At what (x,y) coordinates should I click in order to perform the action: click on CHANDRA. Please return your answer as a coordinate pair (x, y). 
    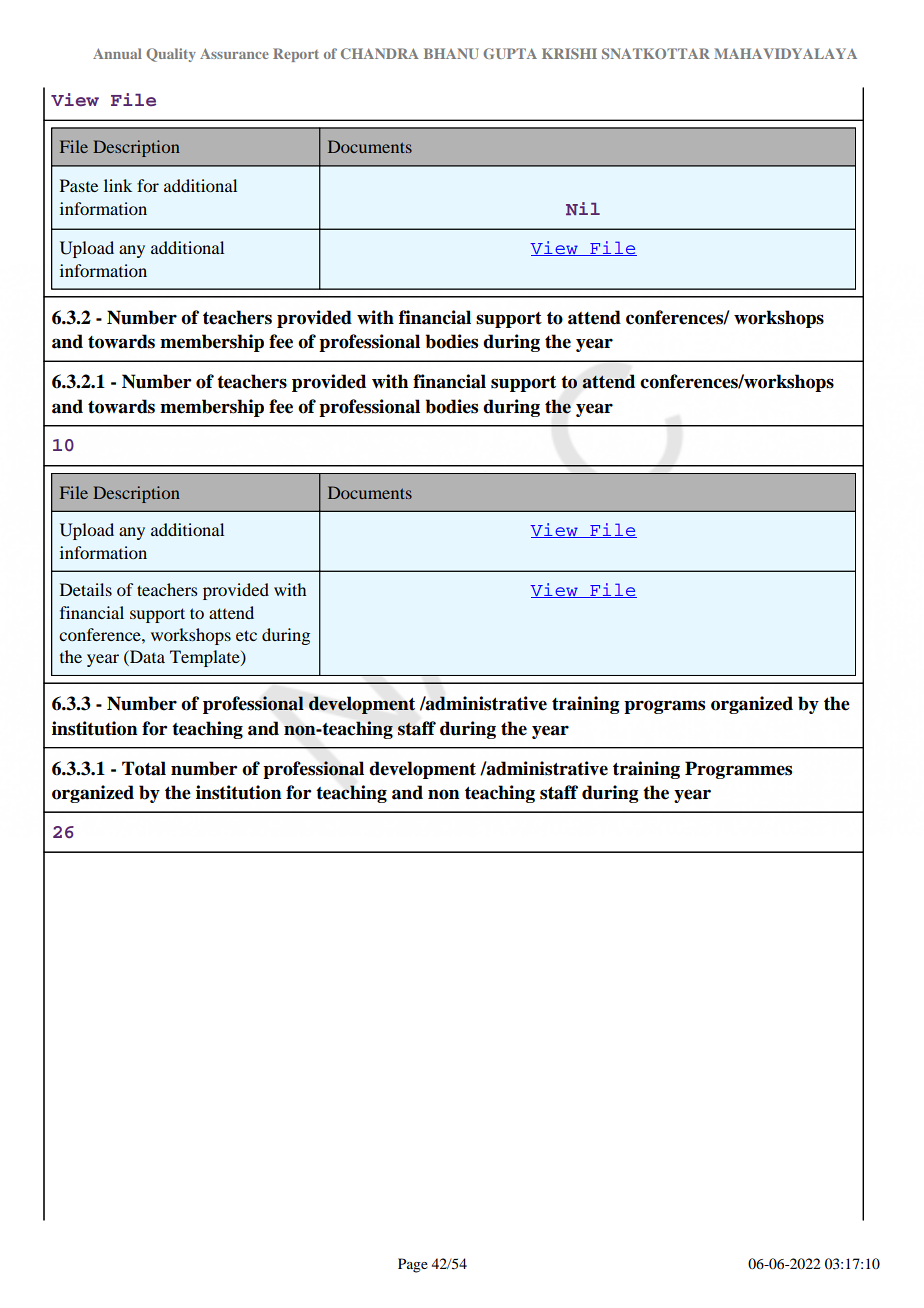
    Looking at the image, I should click on (380, 53).
